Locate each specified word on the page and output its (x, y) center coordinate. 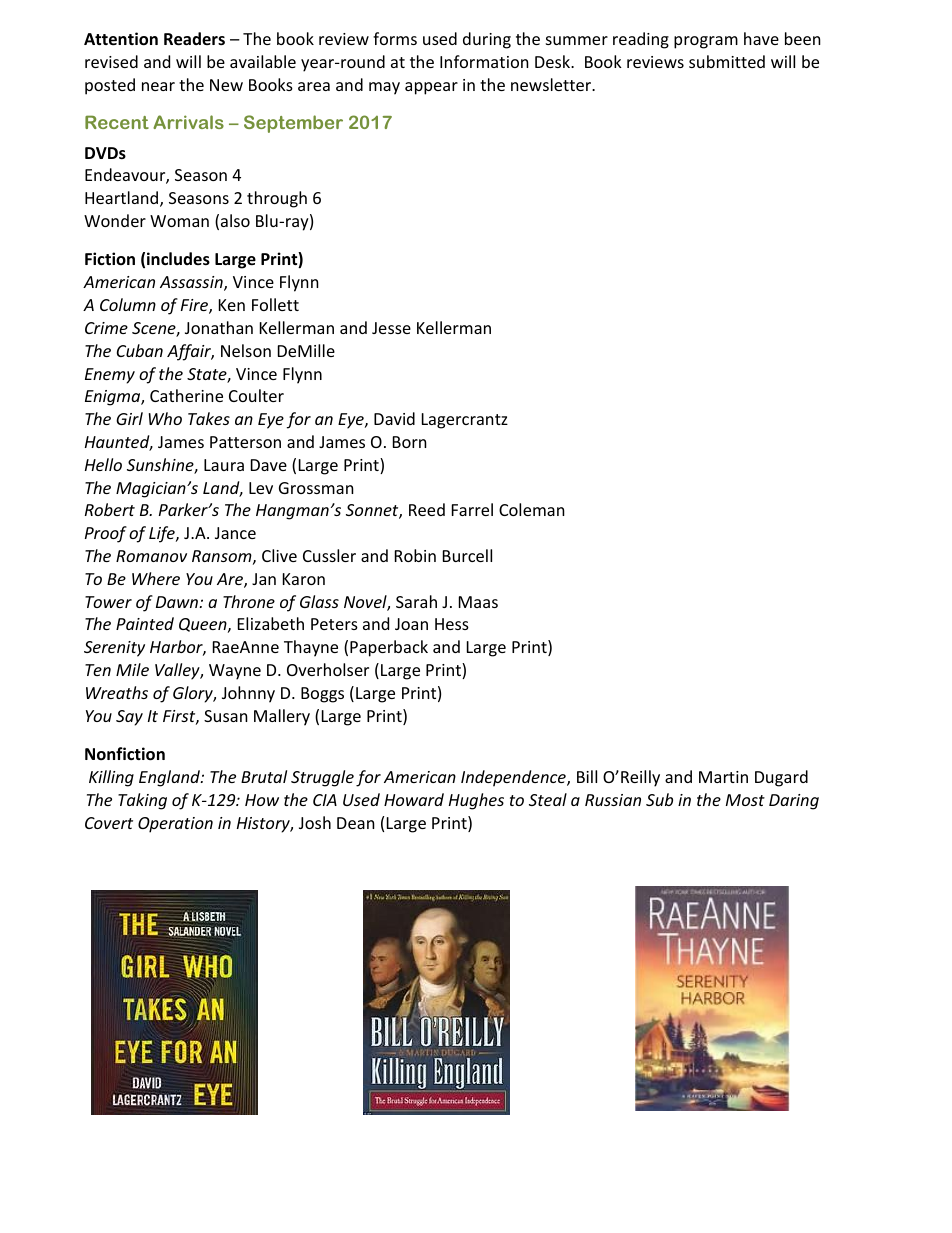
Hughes (476, 801)
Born (410, 442)
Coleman (532, 509)
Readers (194, 39)
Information (484, 61)
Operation (175, 825)
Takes (209, 418)
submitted (727, 61)
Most (745, 800)
